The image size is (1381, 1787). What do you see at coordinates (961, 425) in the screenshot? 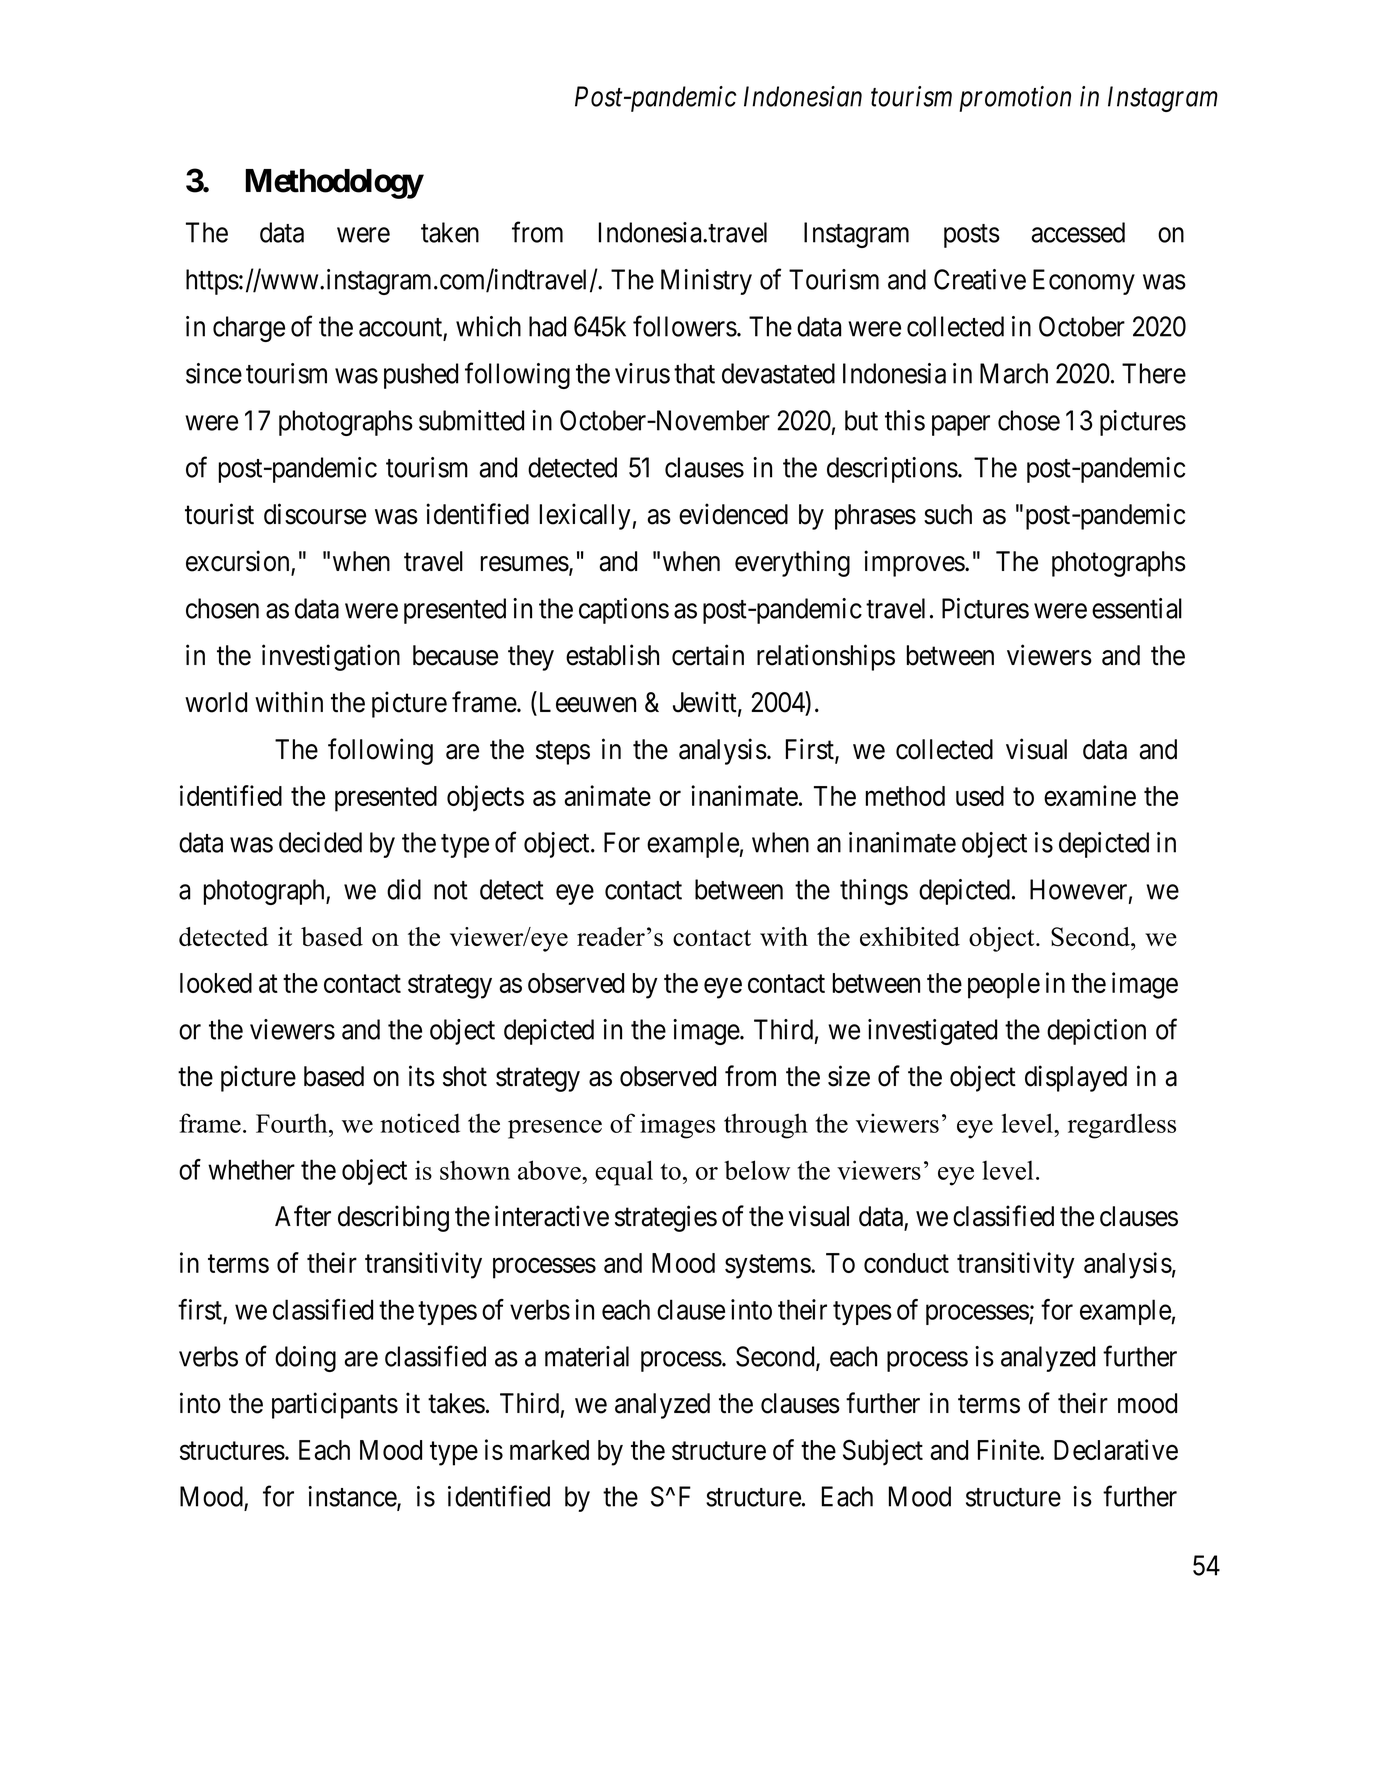
I see `paper` at bounding box center [961, 425].
